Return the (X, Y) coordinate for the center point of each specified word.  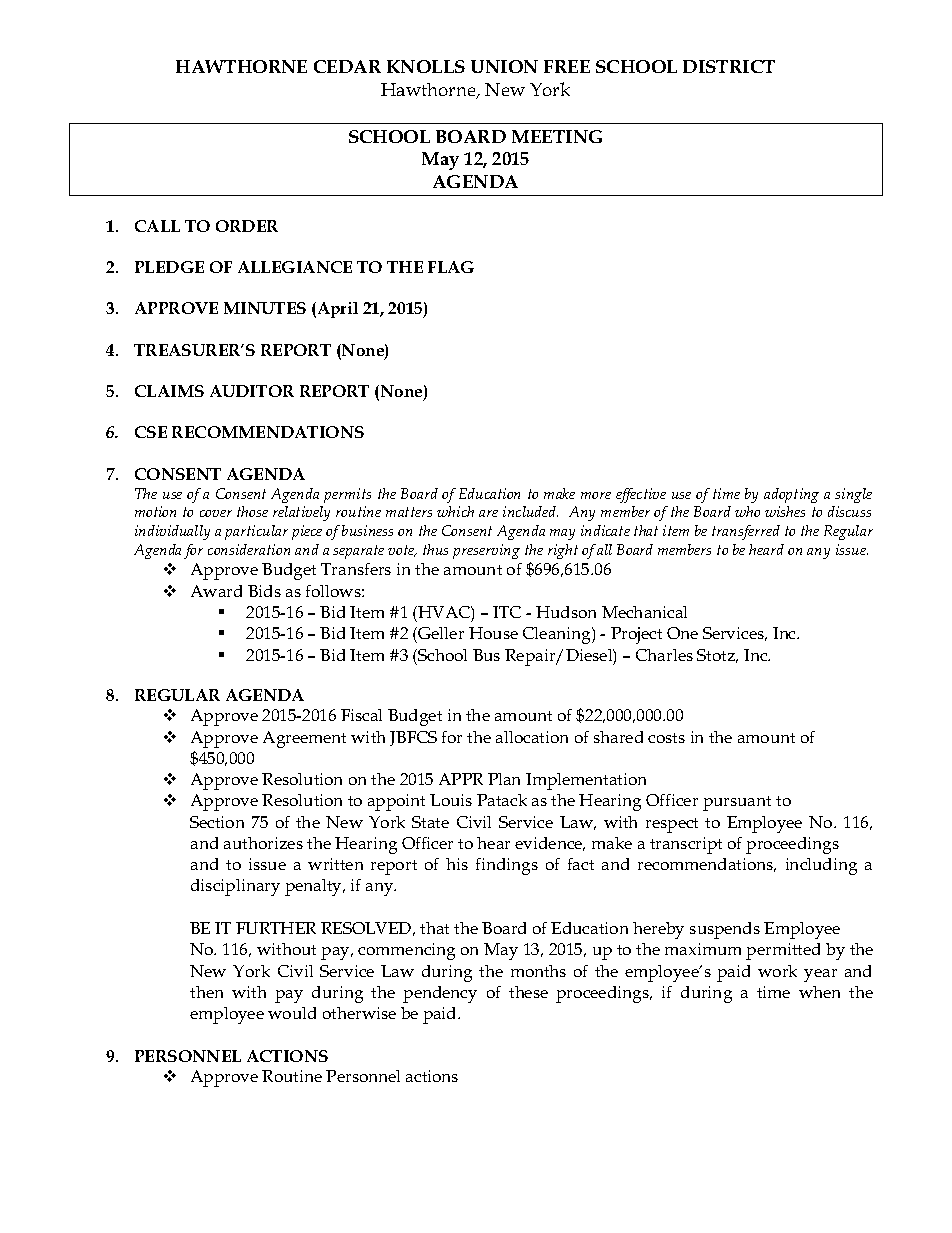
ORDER (247, 226)
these (528, 992)
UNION (504, 66)
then (206, 992)
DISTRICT (729, 66)
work (777, 971)
